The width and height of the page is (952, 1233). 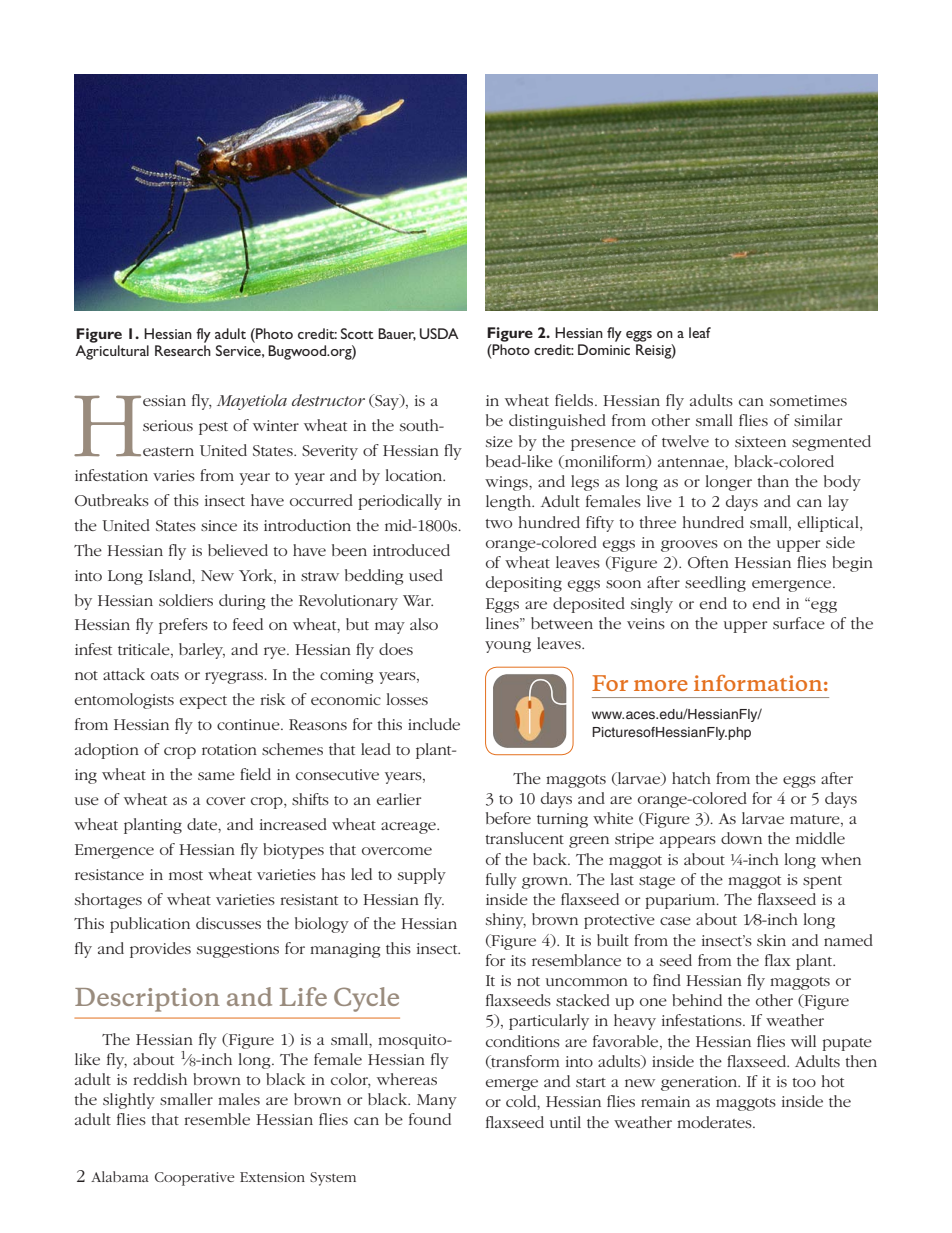 What do you see at coordinates (708, 562) in the page?
I see `Often` at bounding box center [708, 562].
